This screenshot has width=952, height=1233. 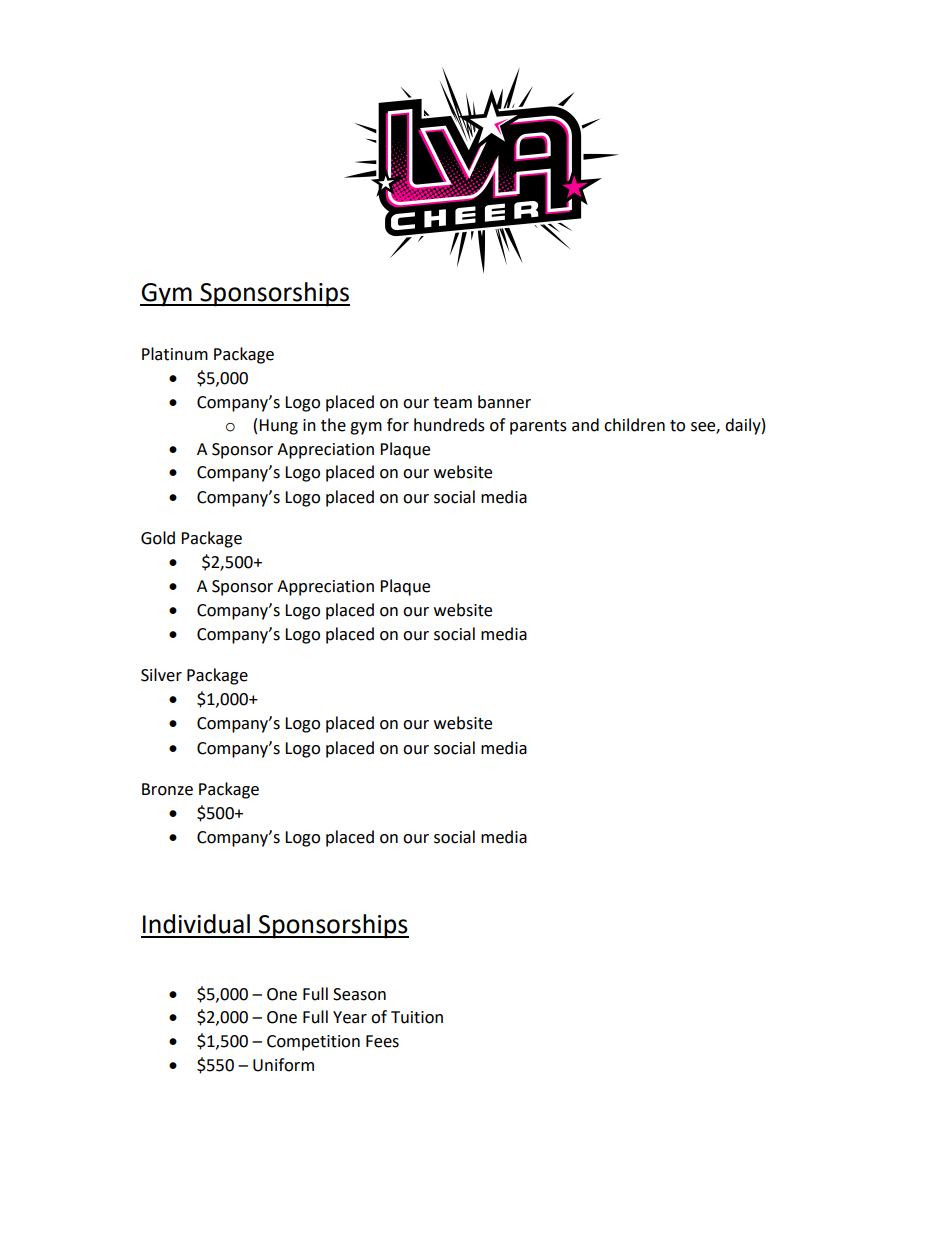 I want to click on Uniform, so click(x=283, y=1065).
